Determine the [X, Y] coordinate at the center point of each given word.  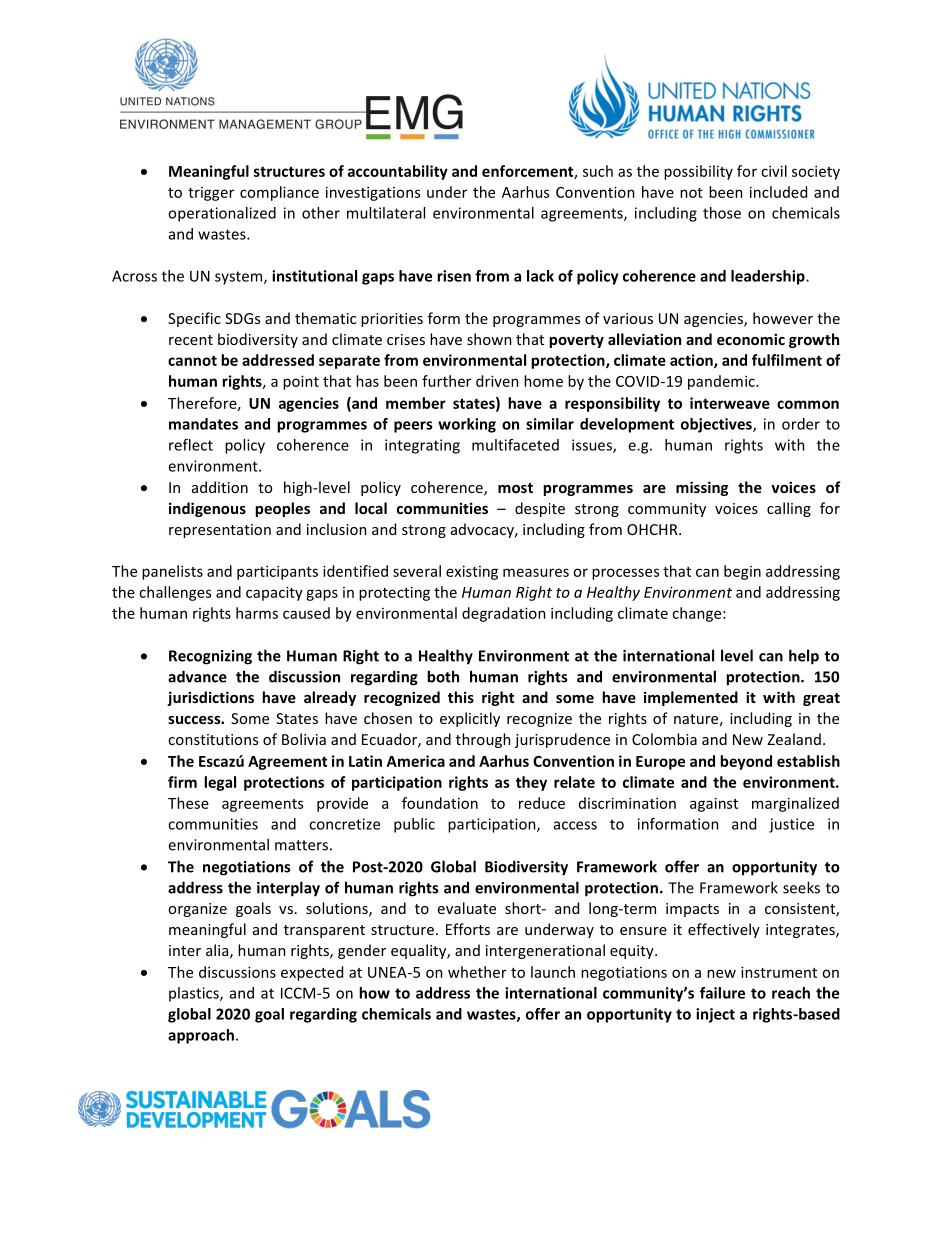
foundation [440, 803]
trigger [211, 194]
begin [742, 572]
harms [257, 613]
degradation [504, 614]
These [188, 803]
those [722, 213]
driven [497, 381]
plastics [195, 994]
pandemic [722, 382]
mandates [203, 424]
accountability [398, 172]
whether [477, 972]
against [714, 804]
